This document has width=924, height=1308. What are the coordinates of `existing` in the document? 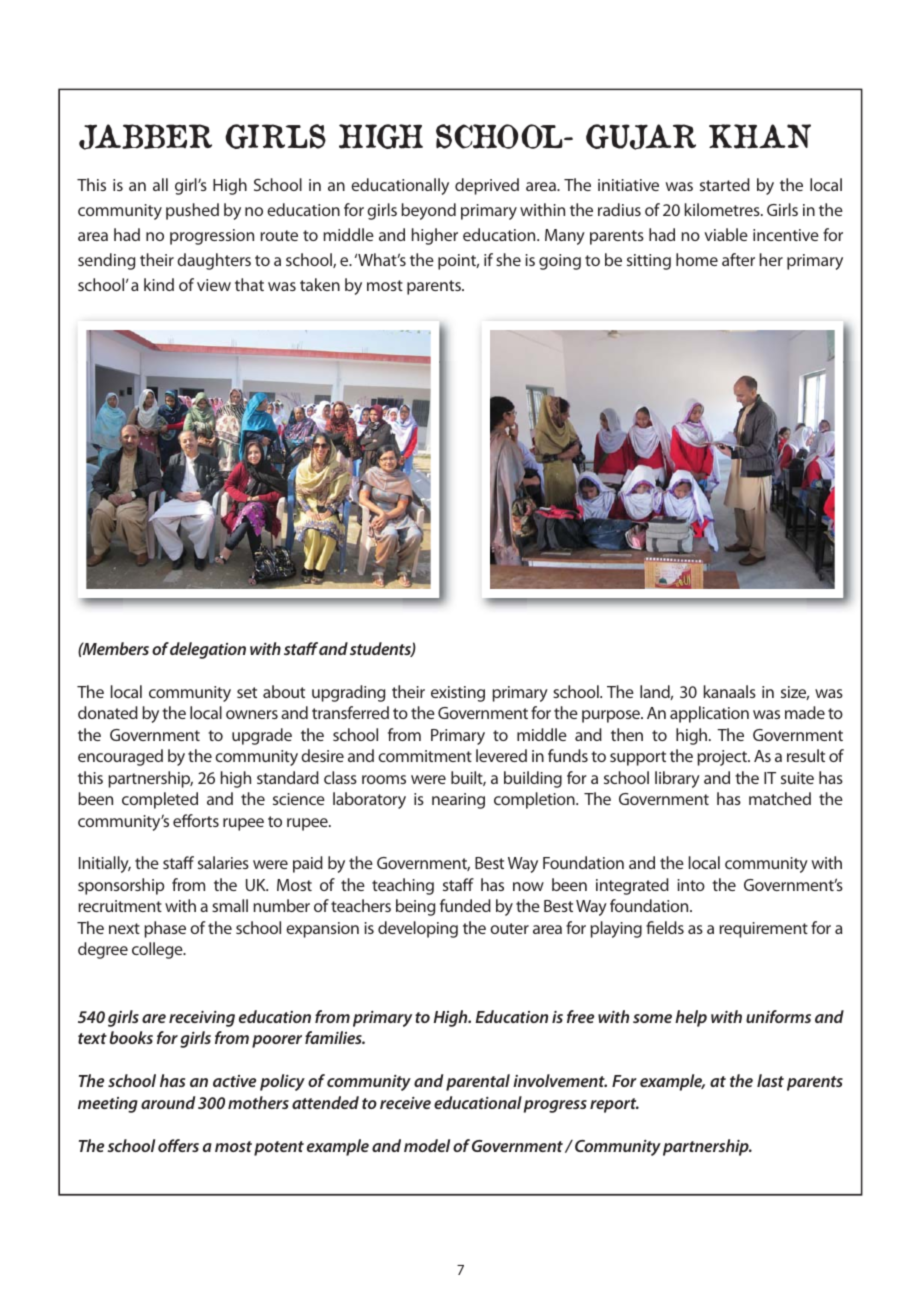 It's located at (458, 694).
